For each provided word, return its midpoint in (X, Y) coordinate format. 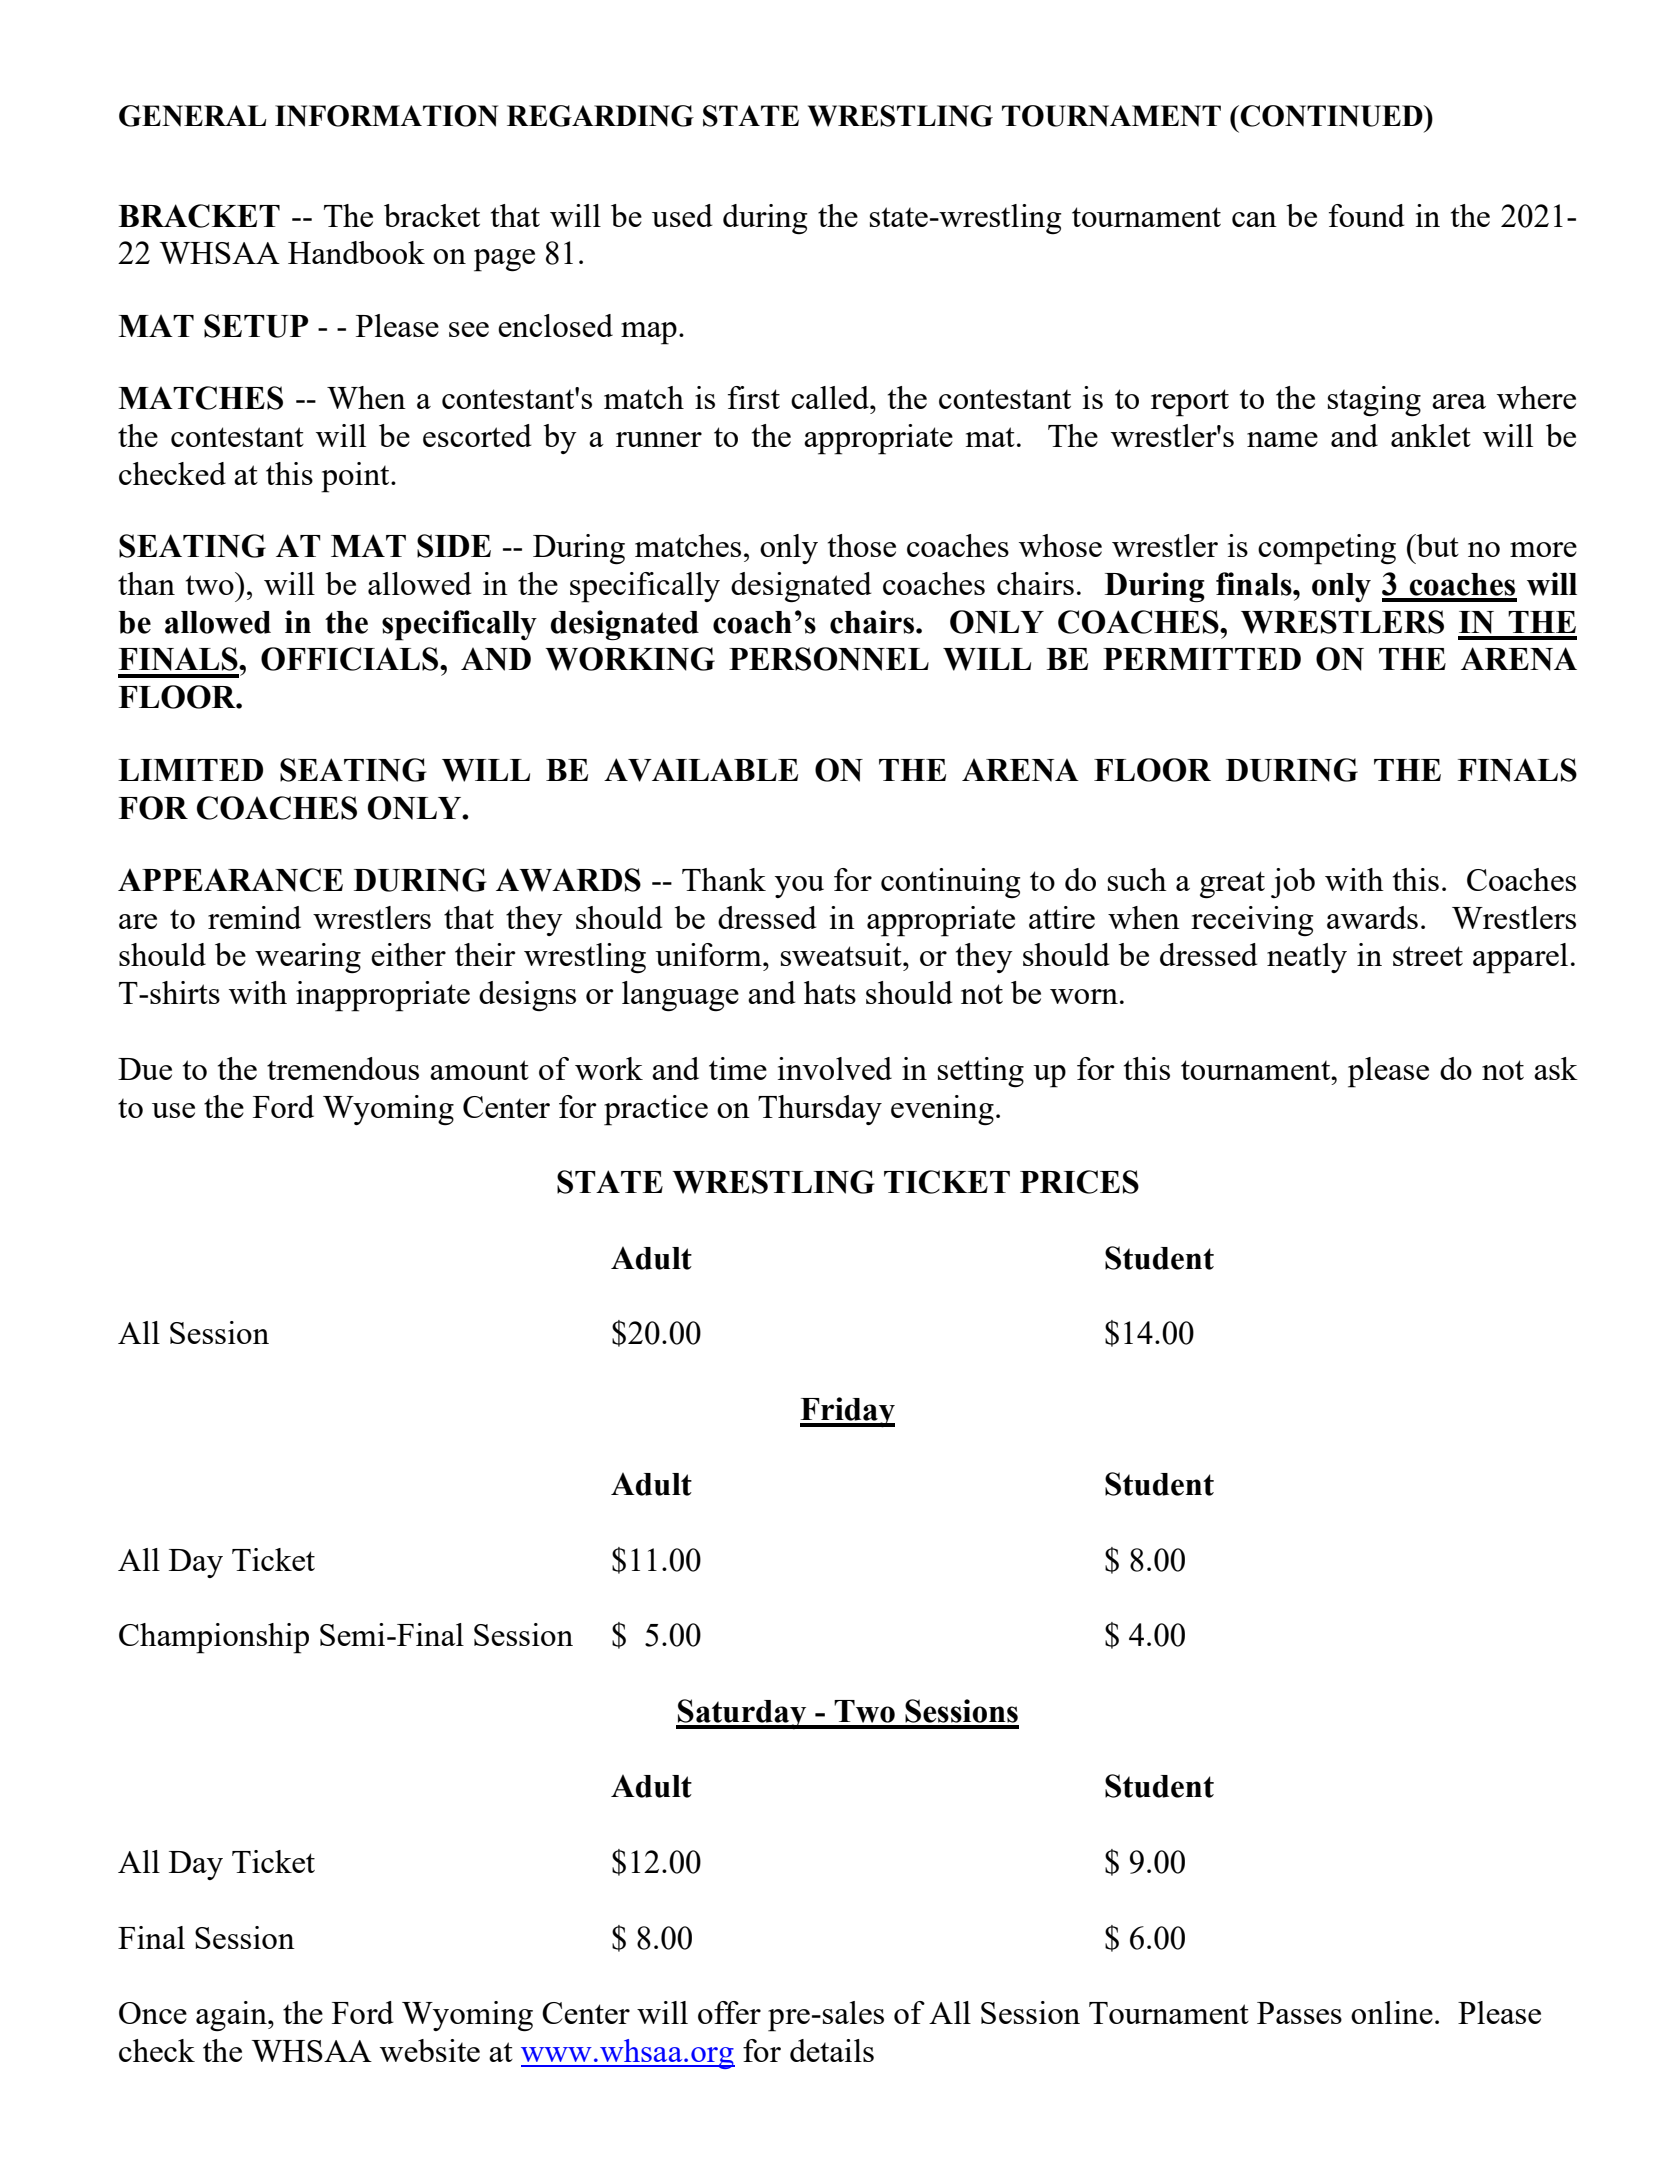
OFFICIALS (351, 659)
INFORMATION (386, 116)
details (832, 2050)
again (232, 2016)
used (682, 215)
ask (1556, 1068)
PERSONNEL (829, 659)
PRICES (1079, 1182)
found (1367, 215)
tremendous (343, 1068)
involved (835, 1068)
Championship (214, 1638)
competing (1327, 549)
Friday (847, 1412)
